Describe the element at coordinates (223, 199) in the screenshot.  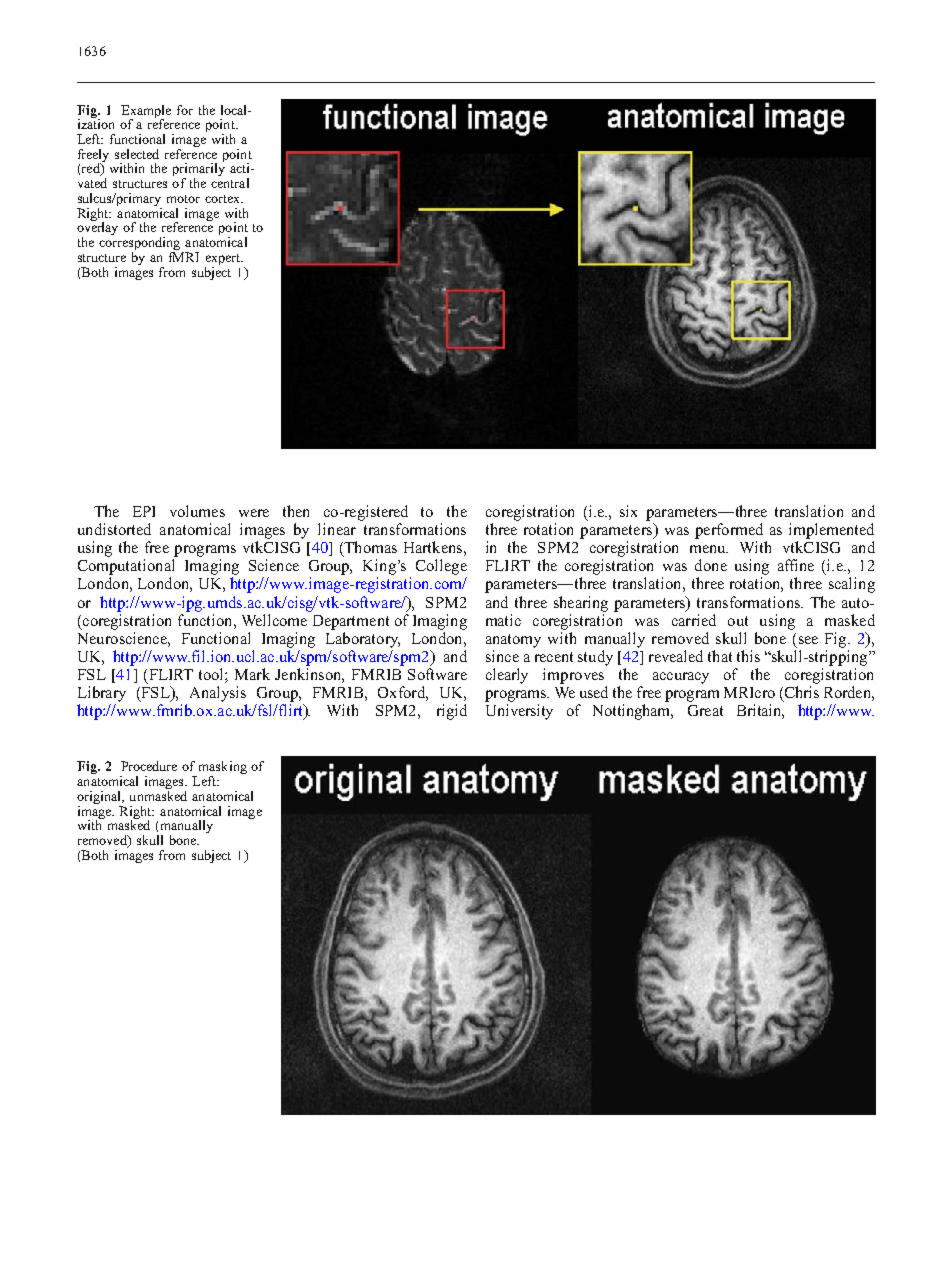
I see `cortex` at that location.
